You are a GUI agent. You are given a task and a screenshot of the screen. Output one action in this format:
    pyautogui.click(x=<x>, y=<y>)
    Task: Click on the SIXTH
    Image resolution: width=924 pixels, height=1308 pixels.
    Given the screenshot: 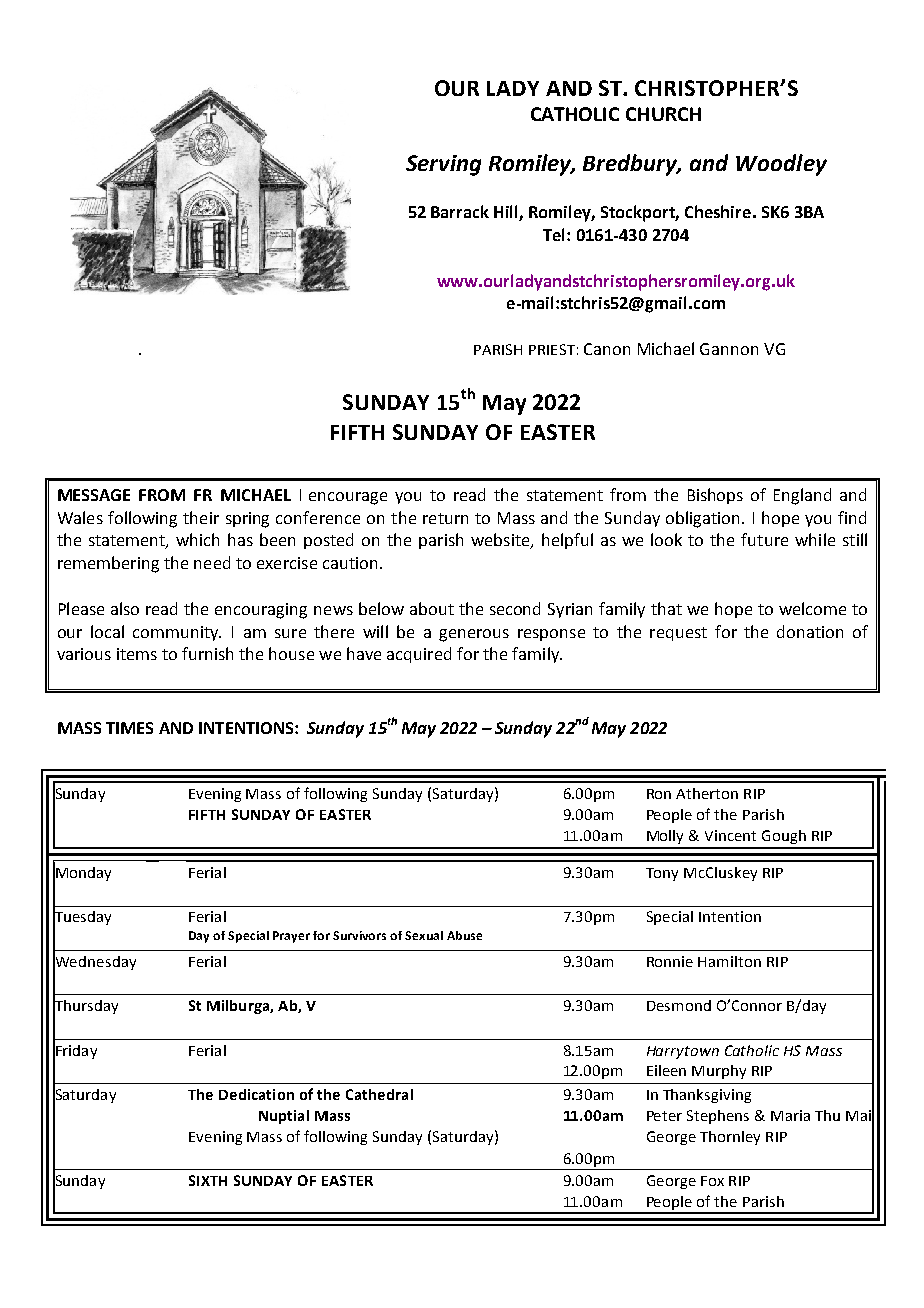 What is the action you would take?
    pyautogui.click(x=208, y=1180)
